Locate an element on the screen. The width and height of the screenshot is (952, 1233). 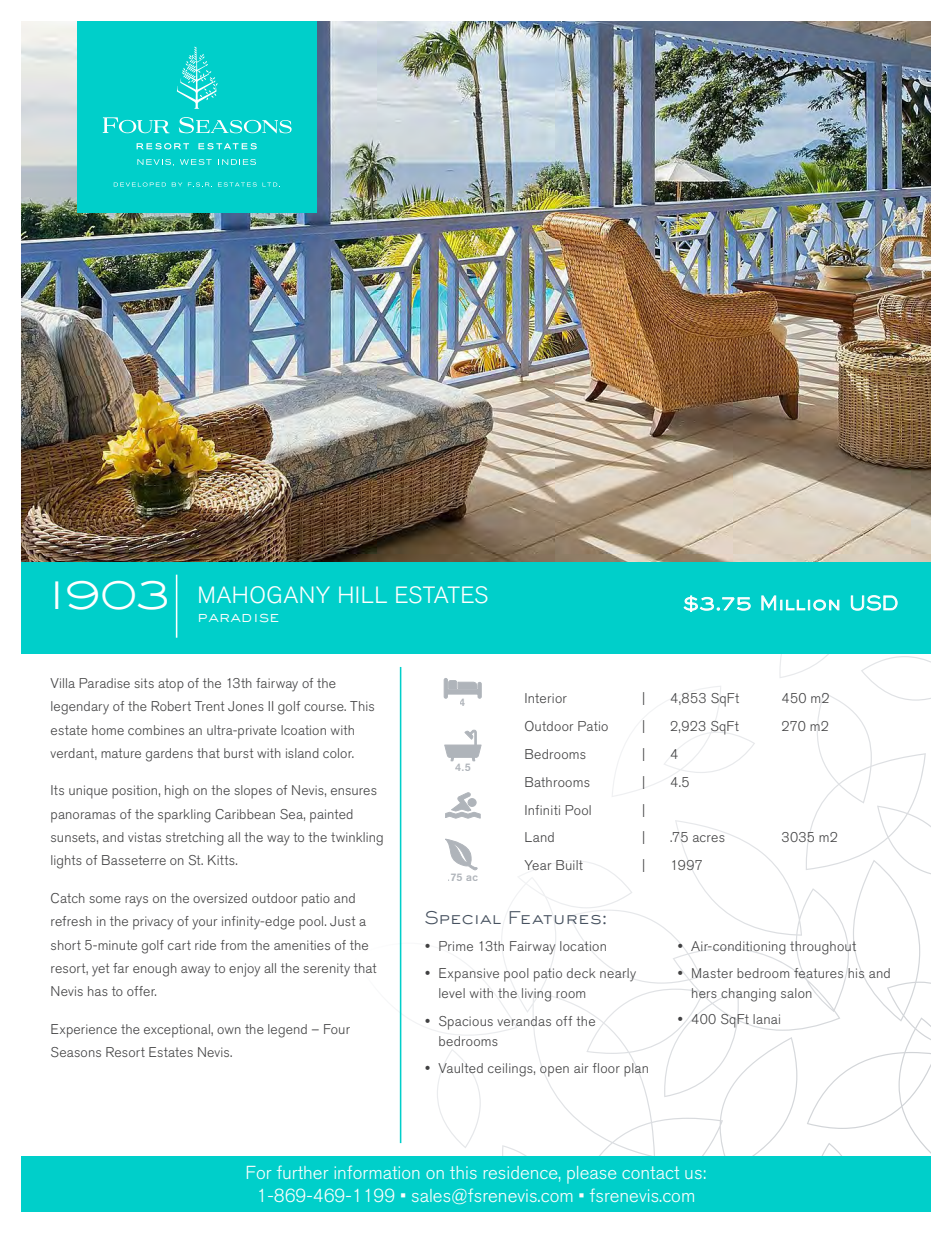
ensures is located at coordinates (354, 791).
